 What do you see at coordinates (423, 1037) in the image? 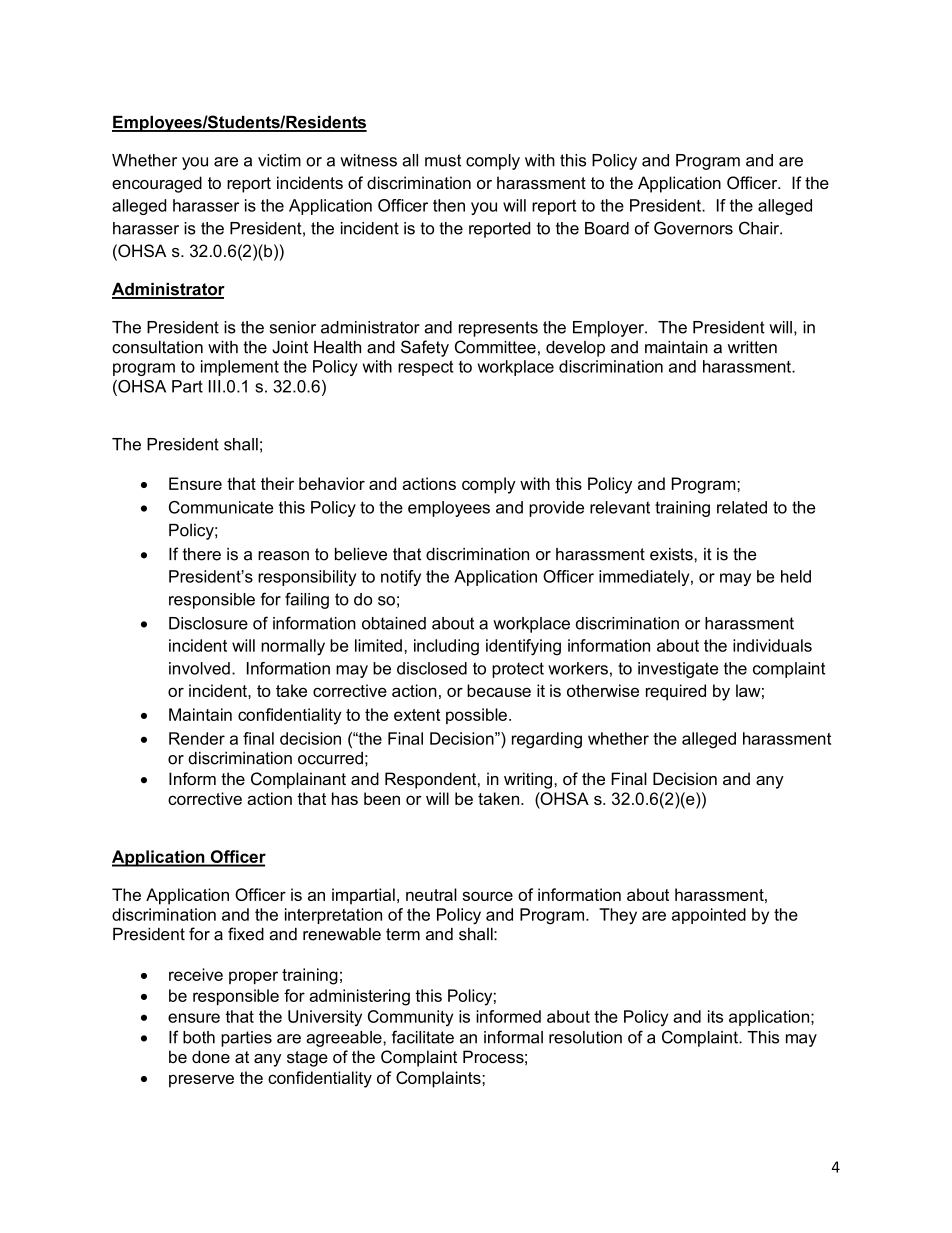
I see `facilitate` at bounding box center [423, 1037].
